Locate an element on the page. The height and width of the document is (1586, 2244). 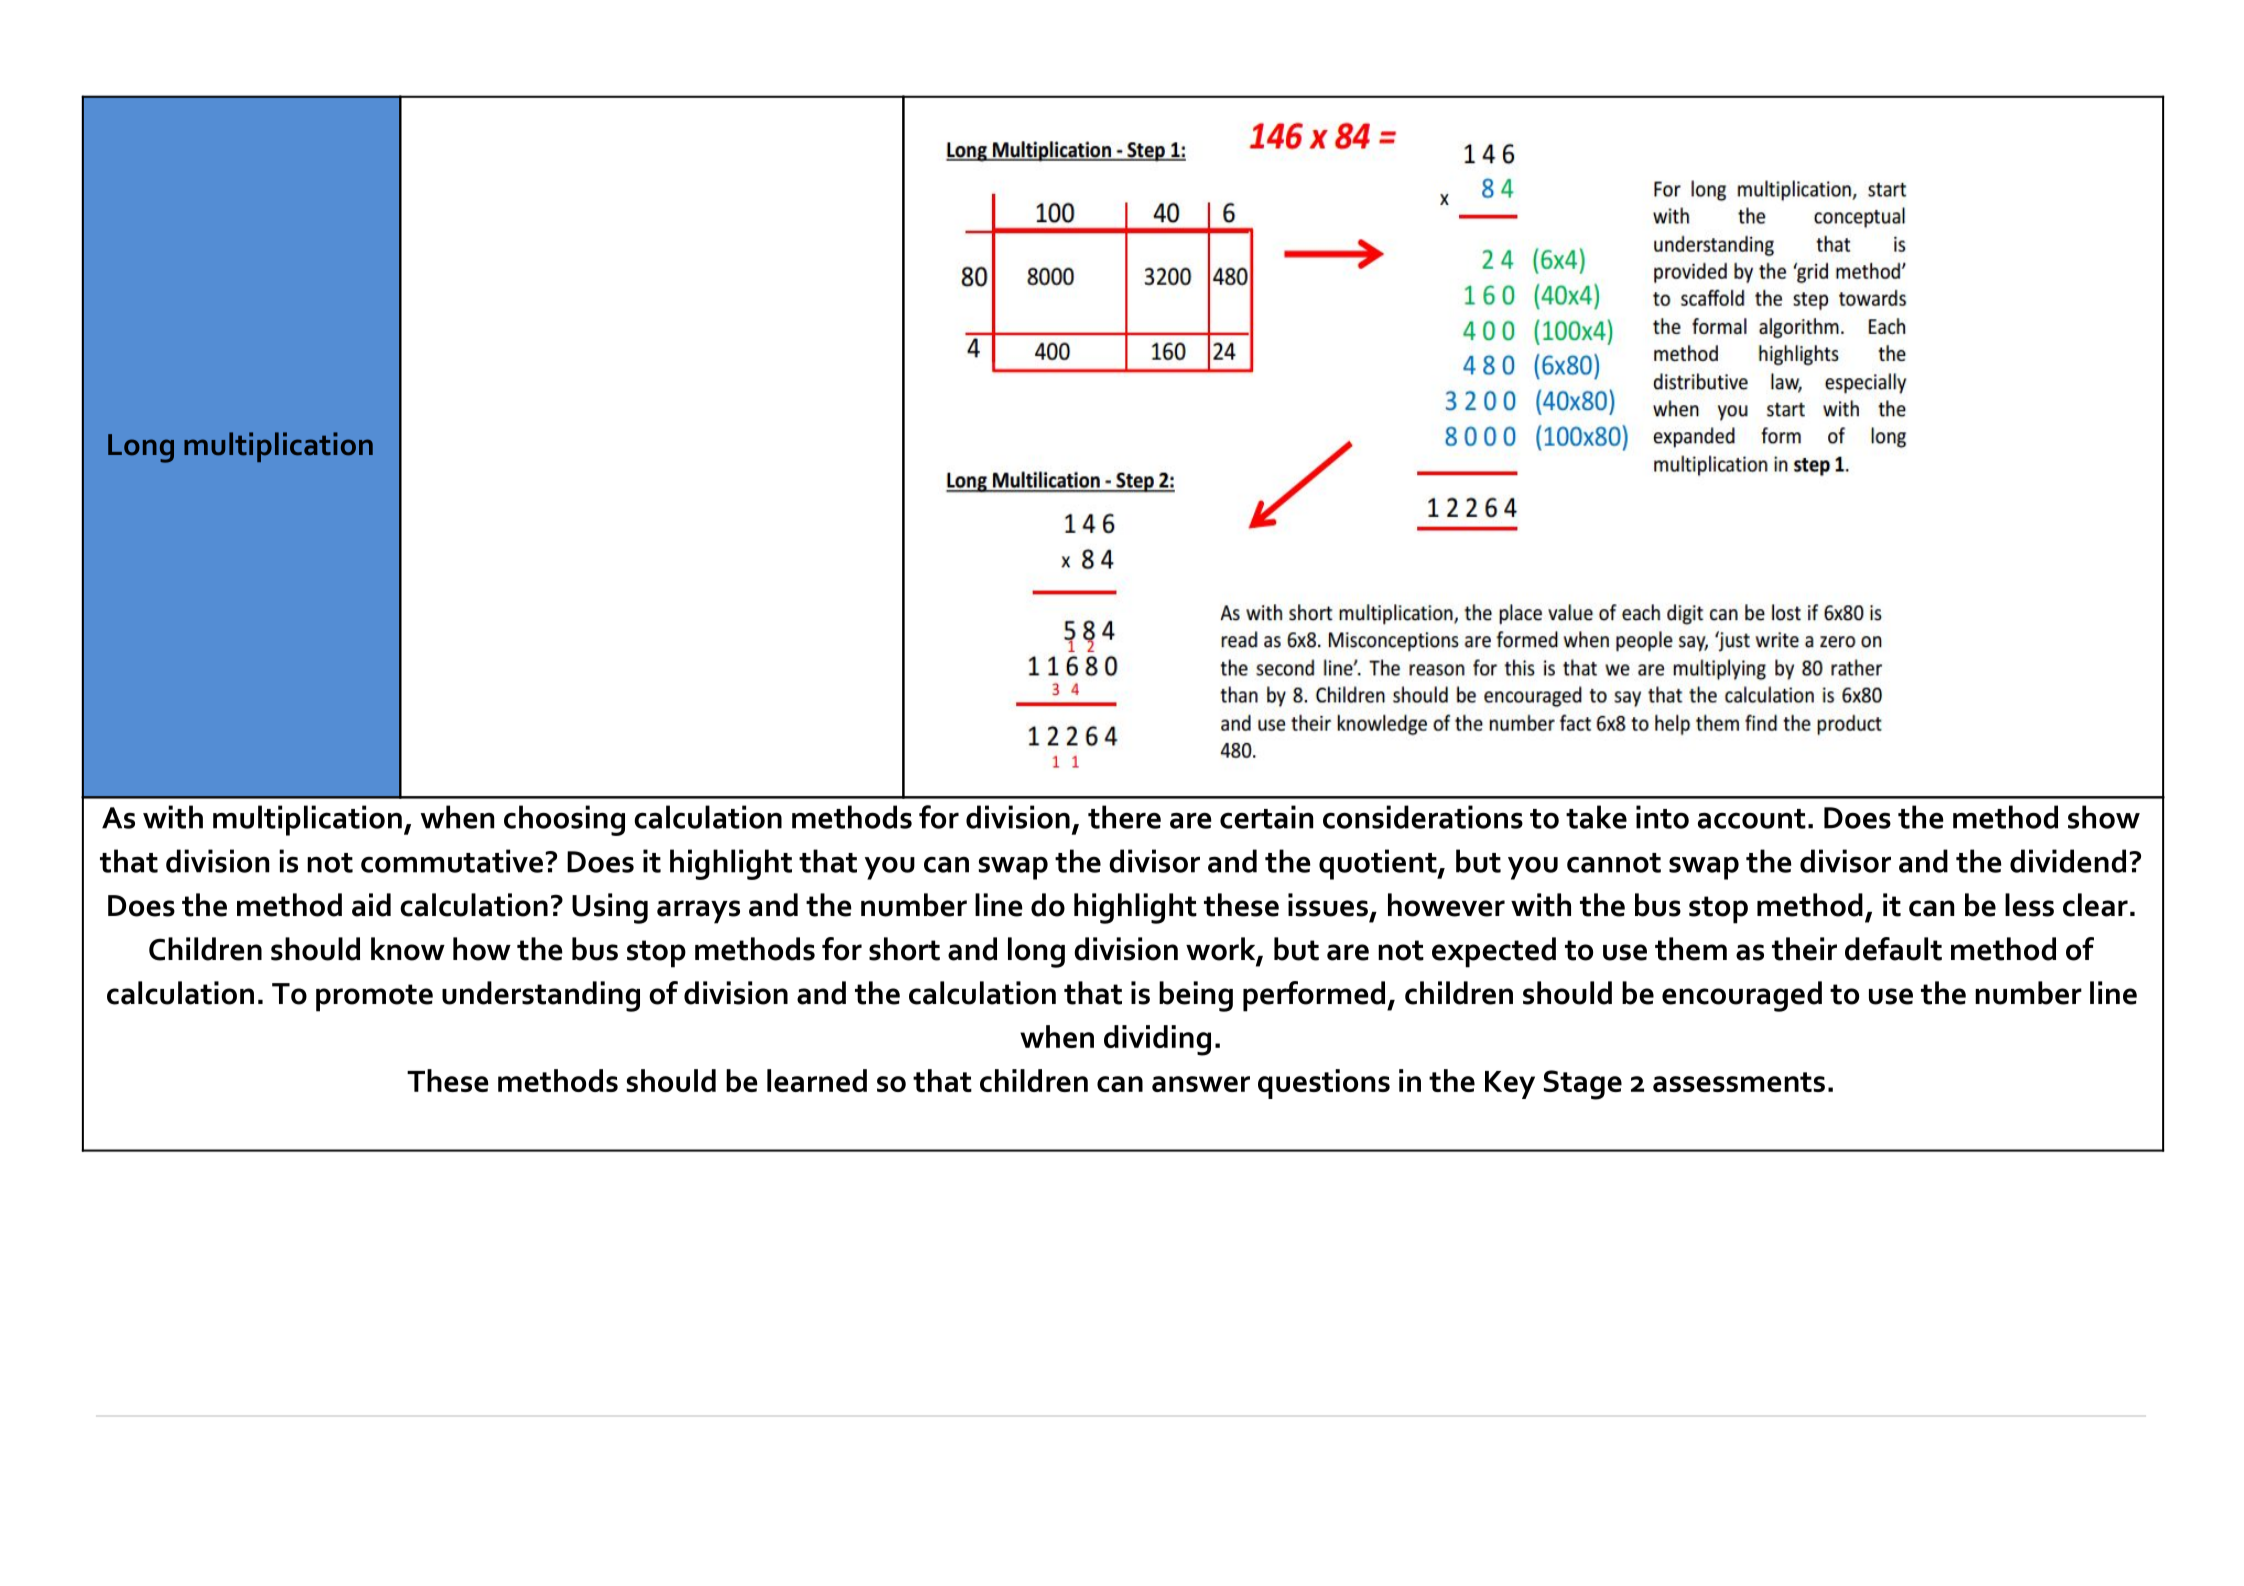
assessments is located at coordinates (1739, 1082).
